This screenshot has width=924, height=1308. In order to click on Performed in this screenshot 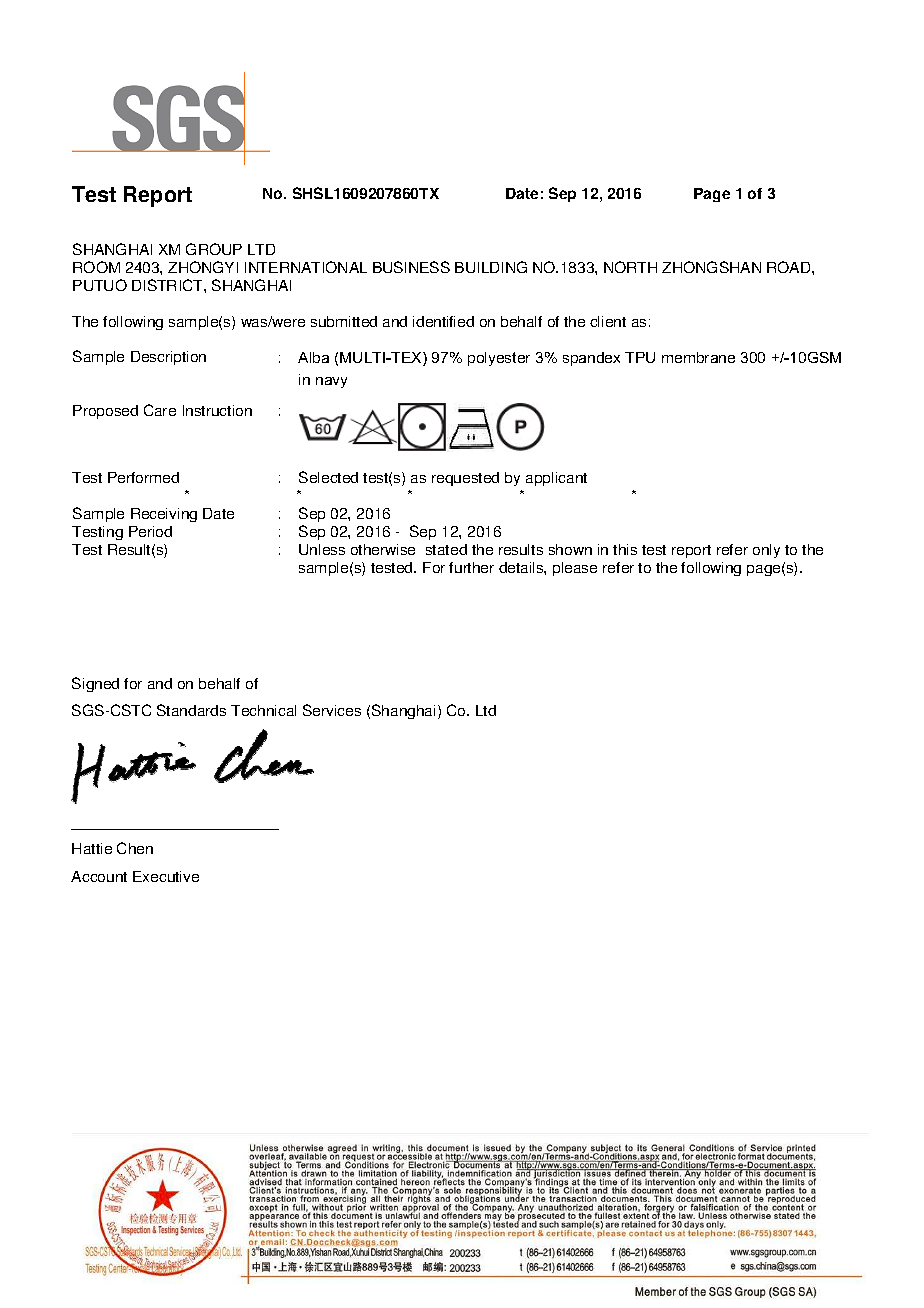, I will do `click(143, 477)`.
